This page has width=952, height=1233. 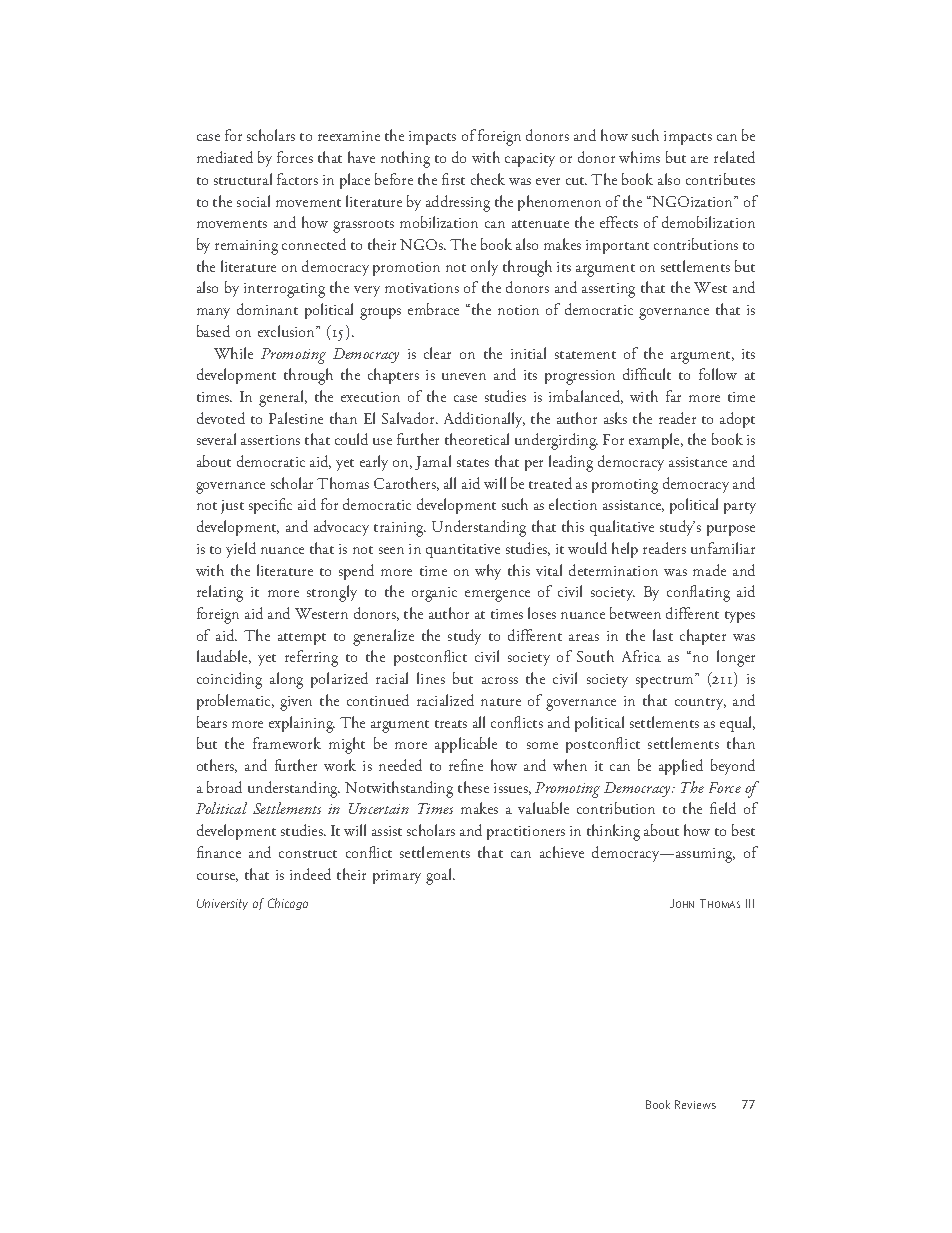 I want to click on last, so click(x=663, y=635).
